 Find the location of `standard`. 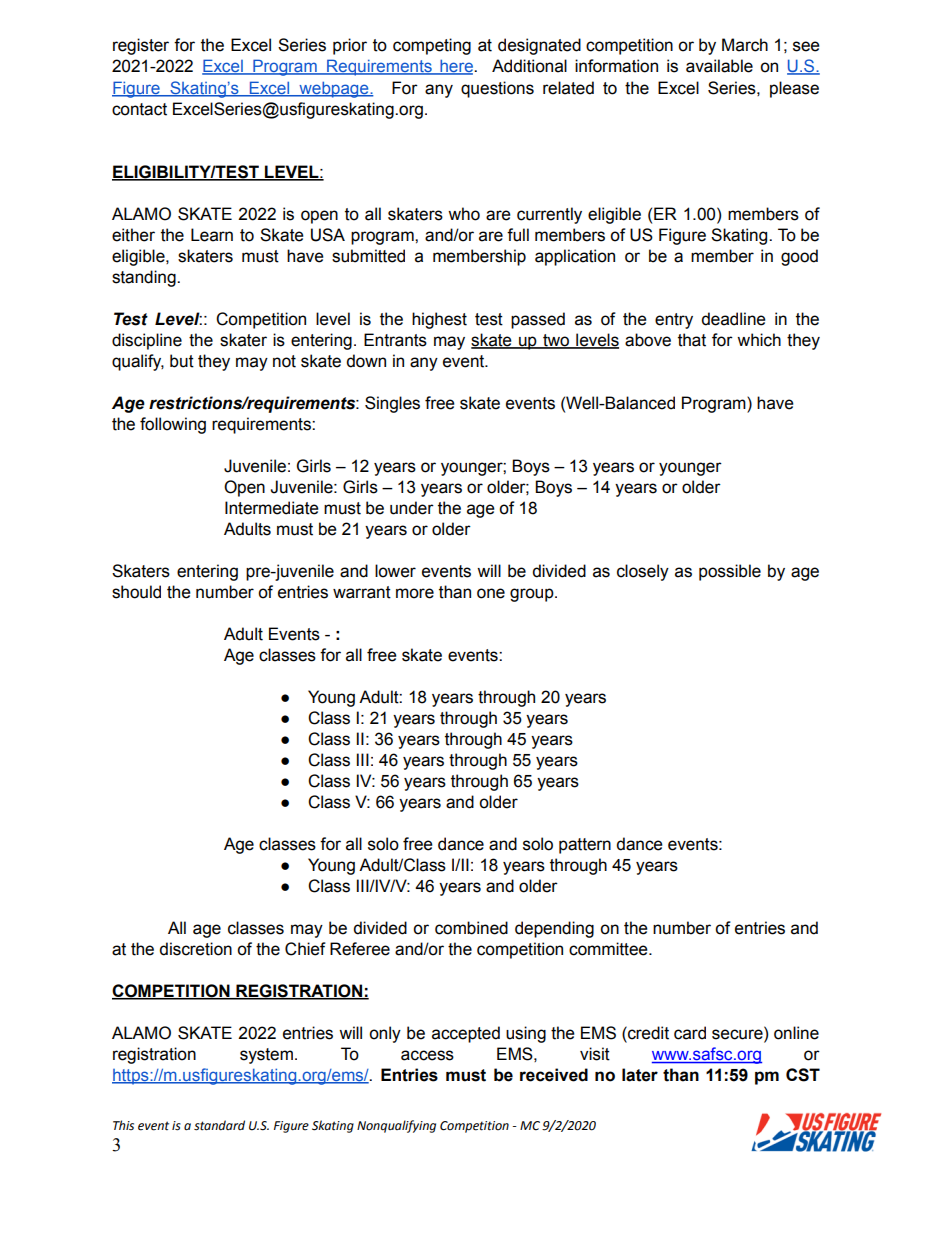

standard is located at coordinates (219, 1125).
